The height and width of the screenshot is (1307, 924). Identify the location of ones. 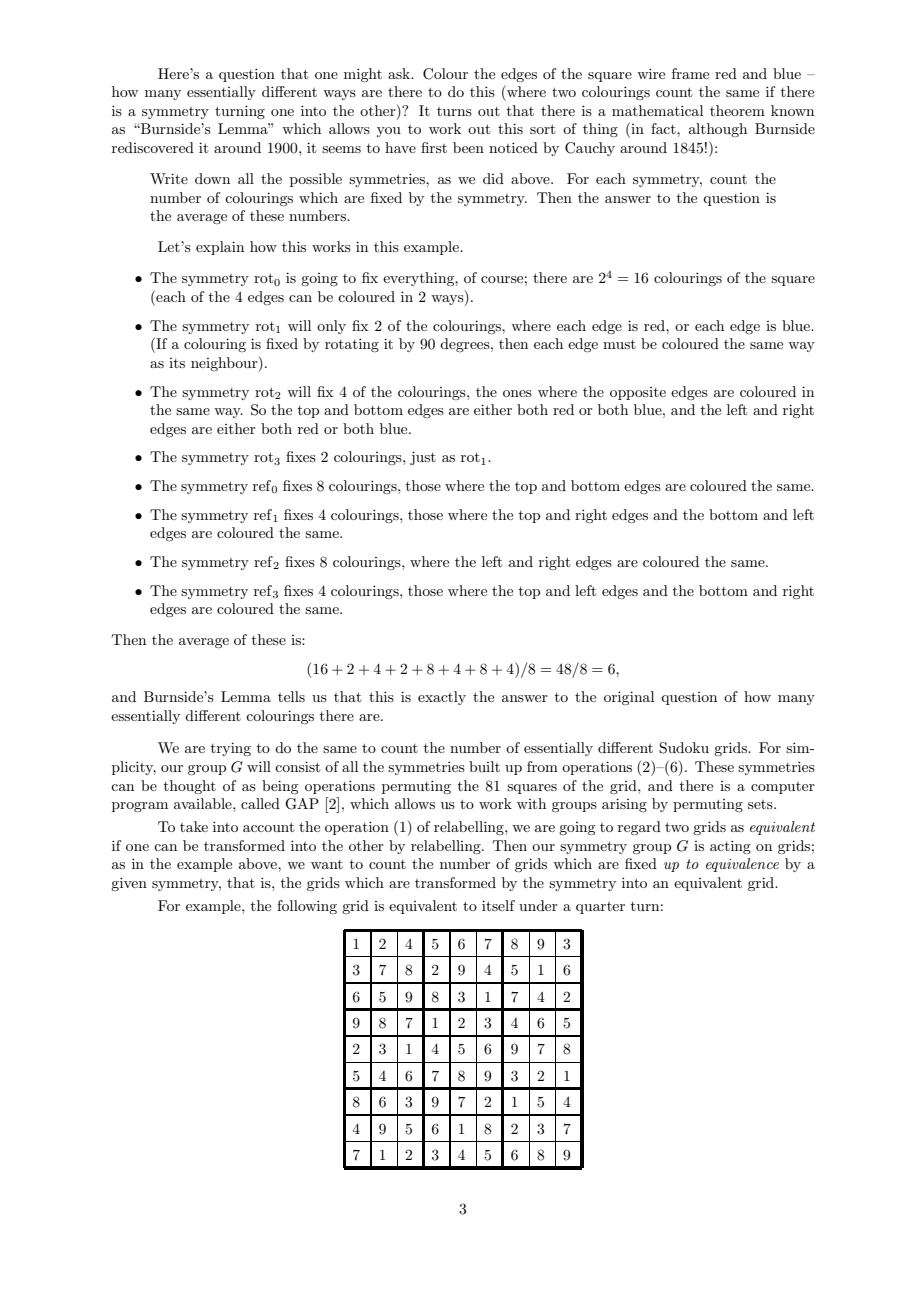
(517, 393).
